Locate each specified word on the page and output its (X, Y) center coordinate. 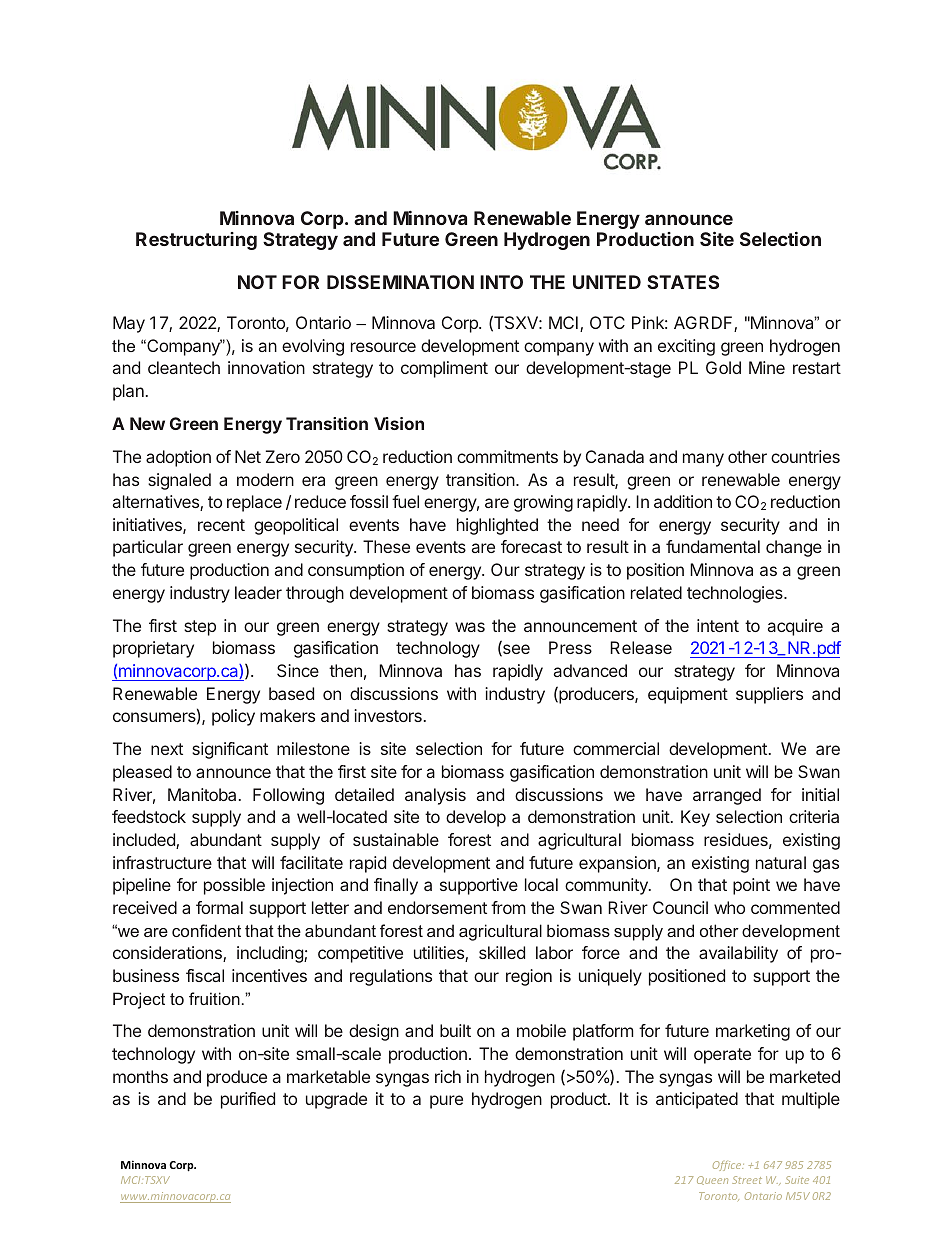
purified (248, 1100)
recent (221, 525)
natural (781, 862)
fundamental (713, 546)
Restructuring (196, 241)
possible (234, 886)
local (541, 884)
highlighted (497, 526)
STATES (683, 282)
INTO (501, 282)
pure (446, 1102)
